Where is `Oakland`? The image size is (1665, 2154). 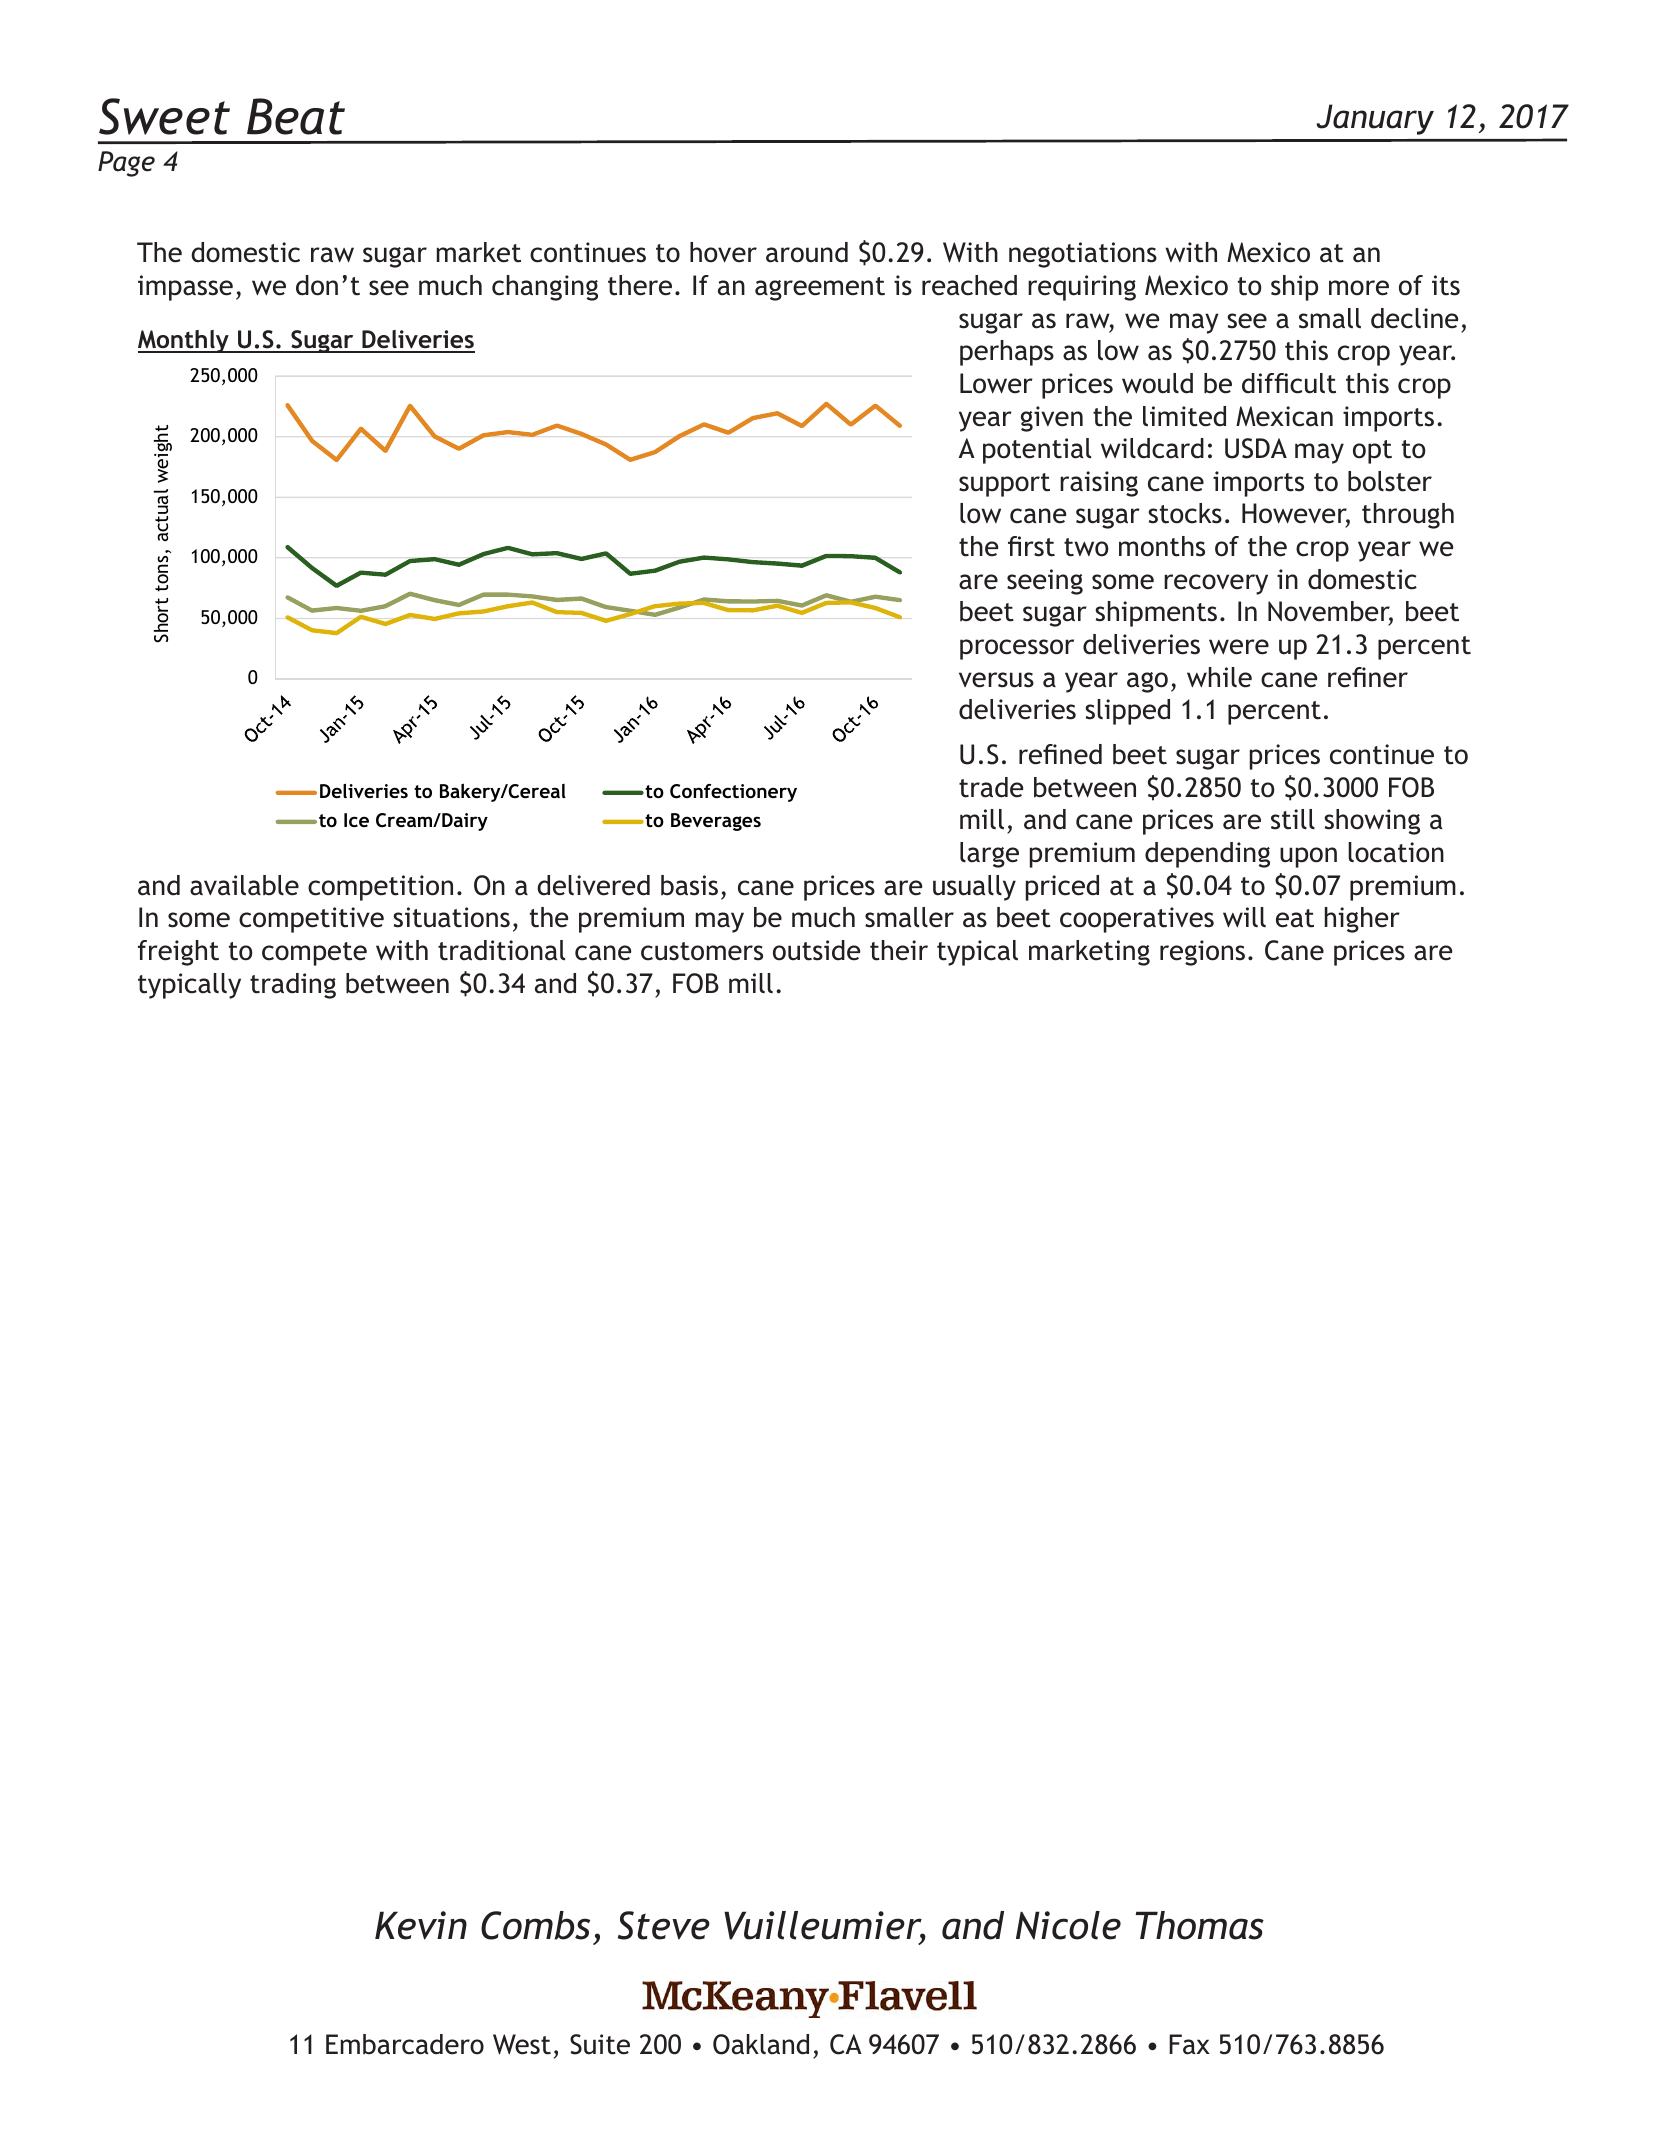 Oakland is located at coordinates (761, 2044).
